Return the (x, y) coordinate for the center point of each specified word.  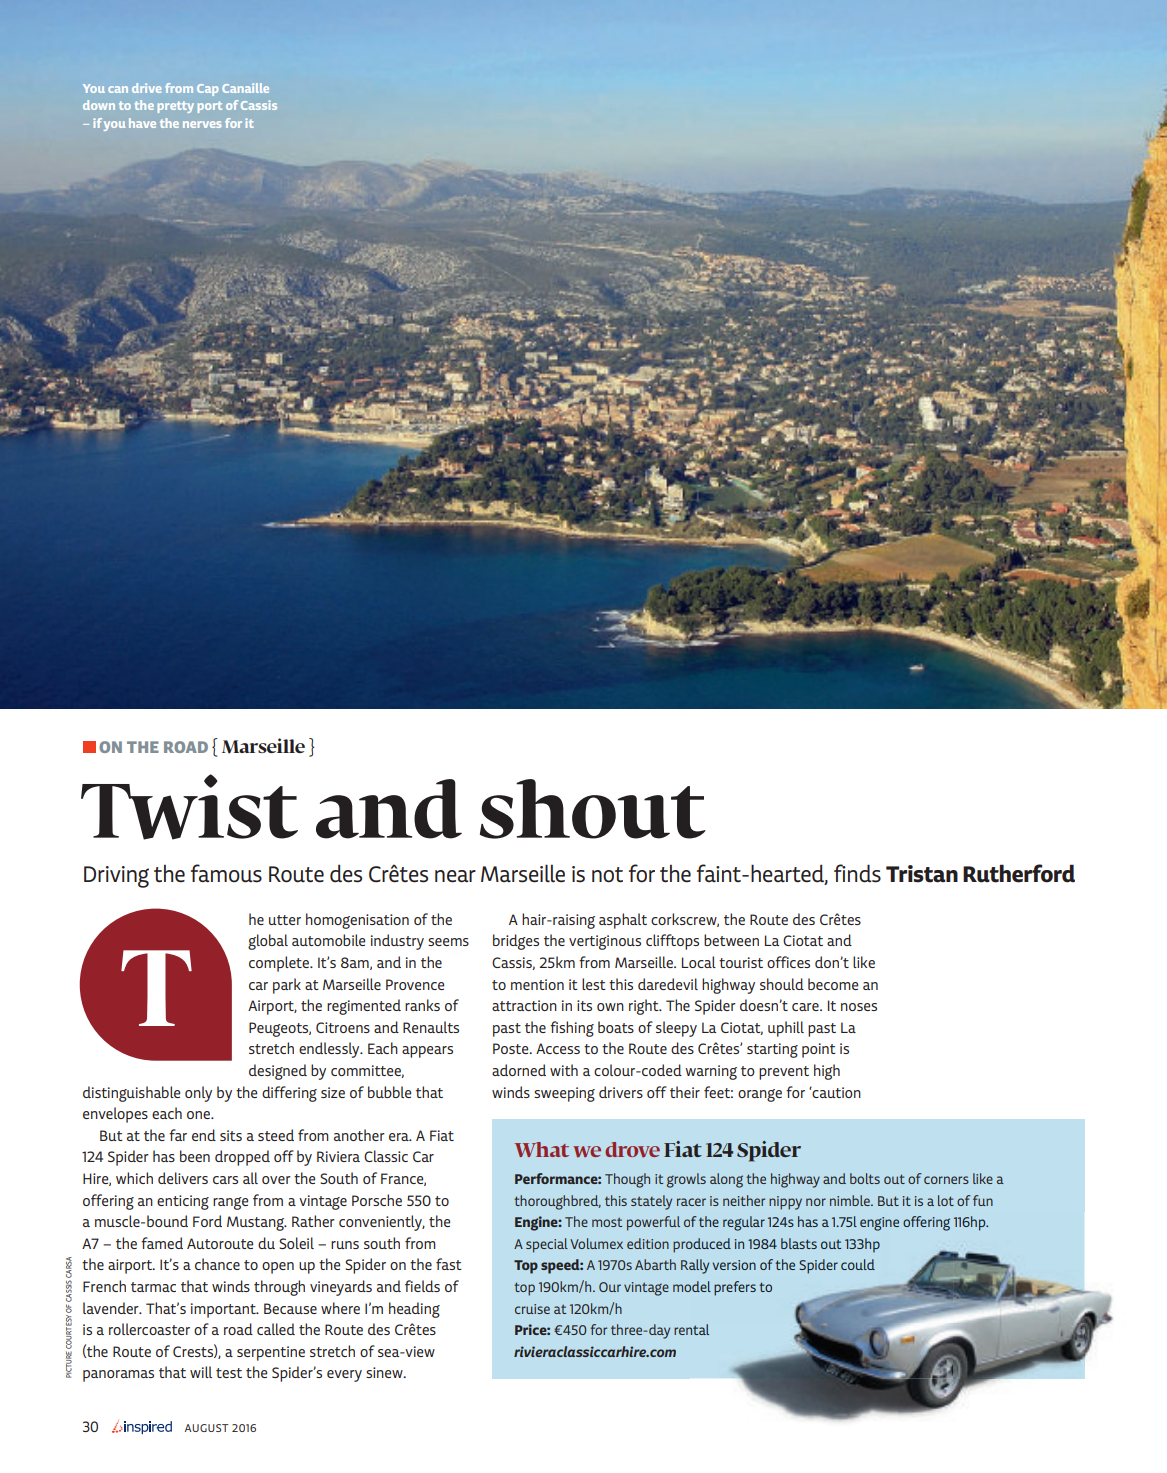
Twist (189, 807)
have (142, 123)
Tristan (922, 874)
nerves (202, 124)
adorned (519, 1070)
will (201, 1372)
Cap (208, 90)
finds (857, 873)
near (455, 876)
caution (836, 1092)
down (99, 105)
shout (593, 809)
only (198, 1094)
